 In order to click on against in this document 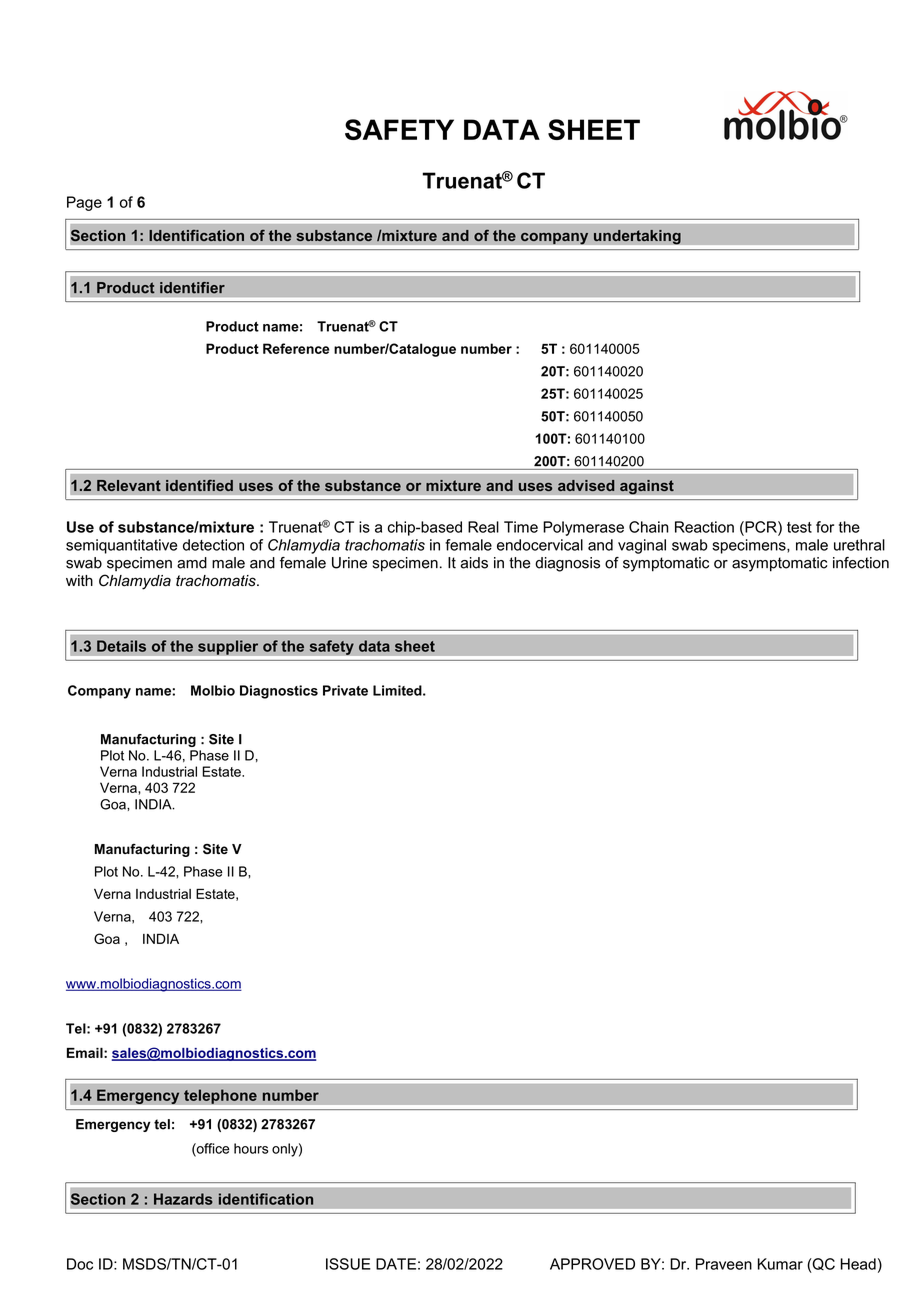, I will do `click(647, 487)`.
